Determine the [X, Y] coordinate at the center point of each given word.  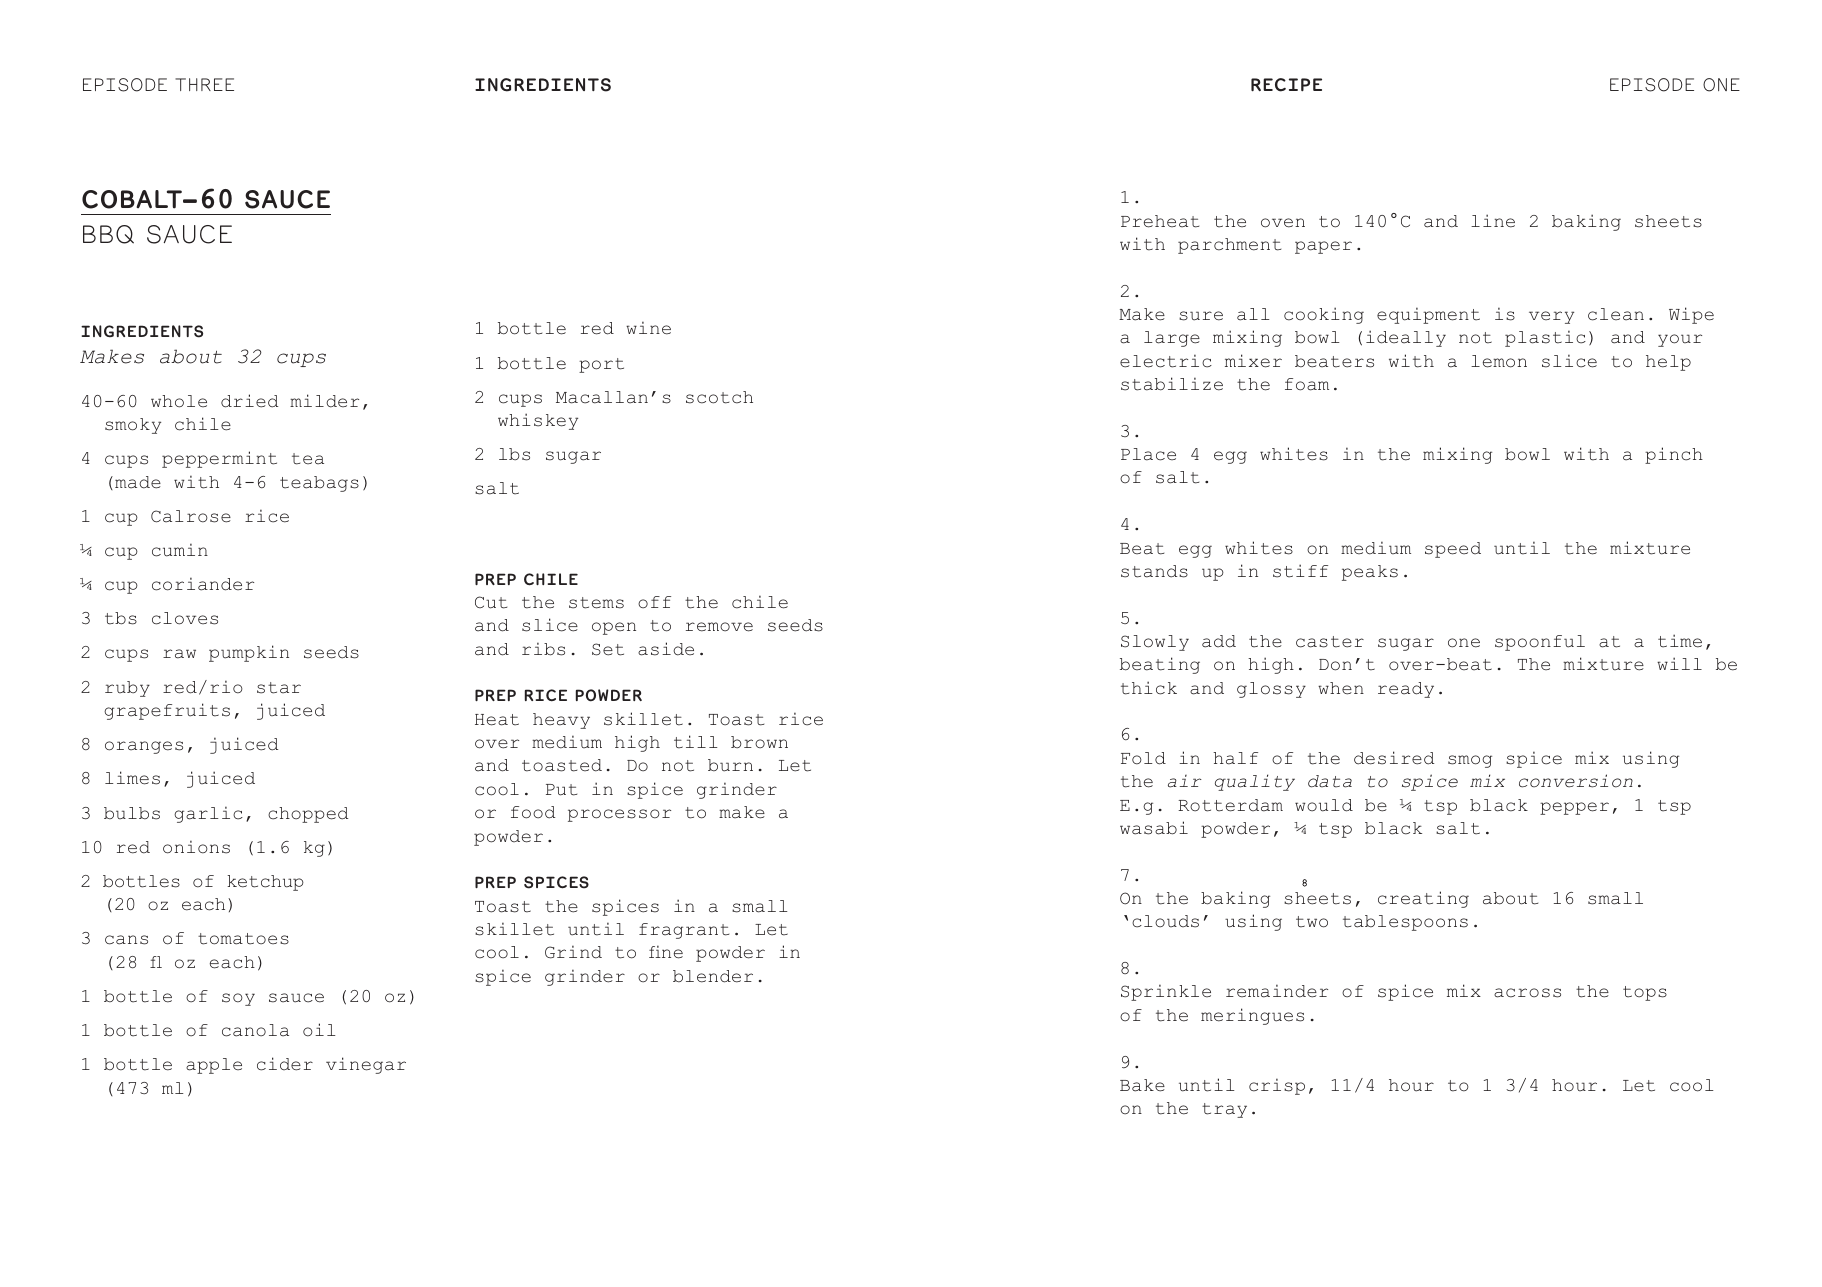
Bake [1142, 1085]
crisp [1277, 1086]
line [1493, 221]
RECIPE [1286, 85]
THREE [204, 84]
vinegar [366, 1065]
